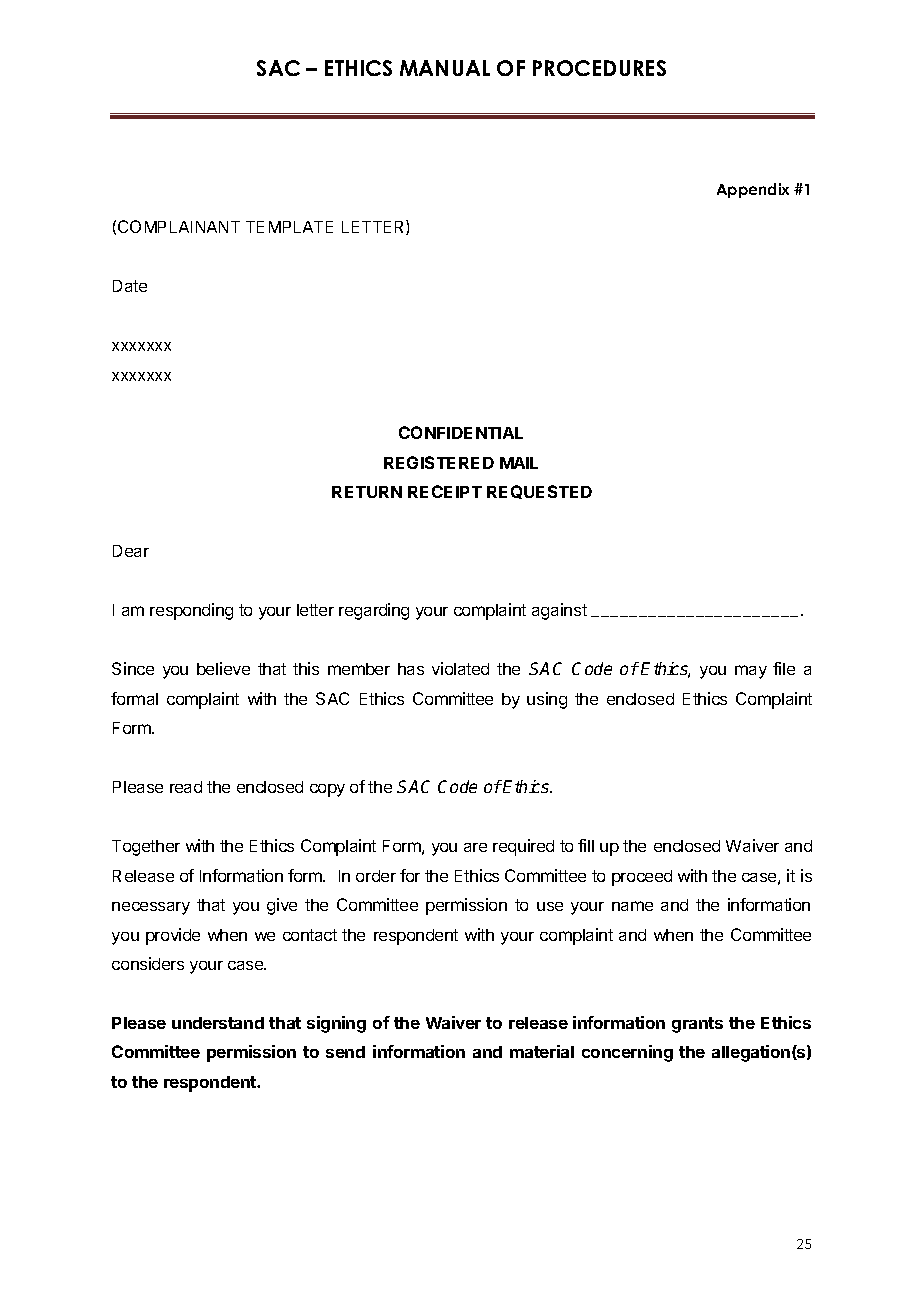 The height and width of the screenshot is (1308, 924). Describe the element at coordinates (218, 1023) in the screenshot. I see `understand` at that location.
